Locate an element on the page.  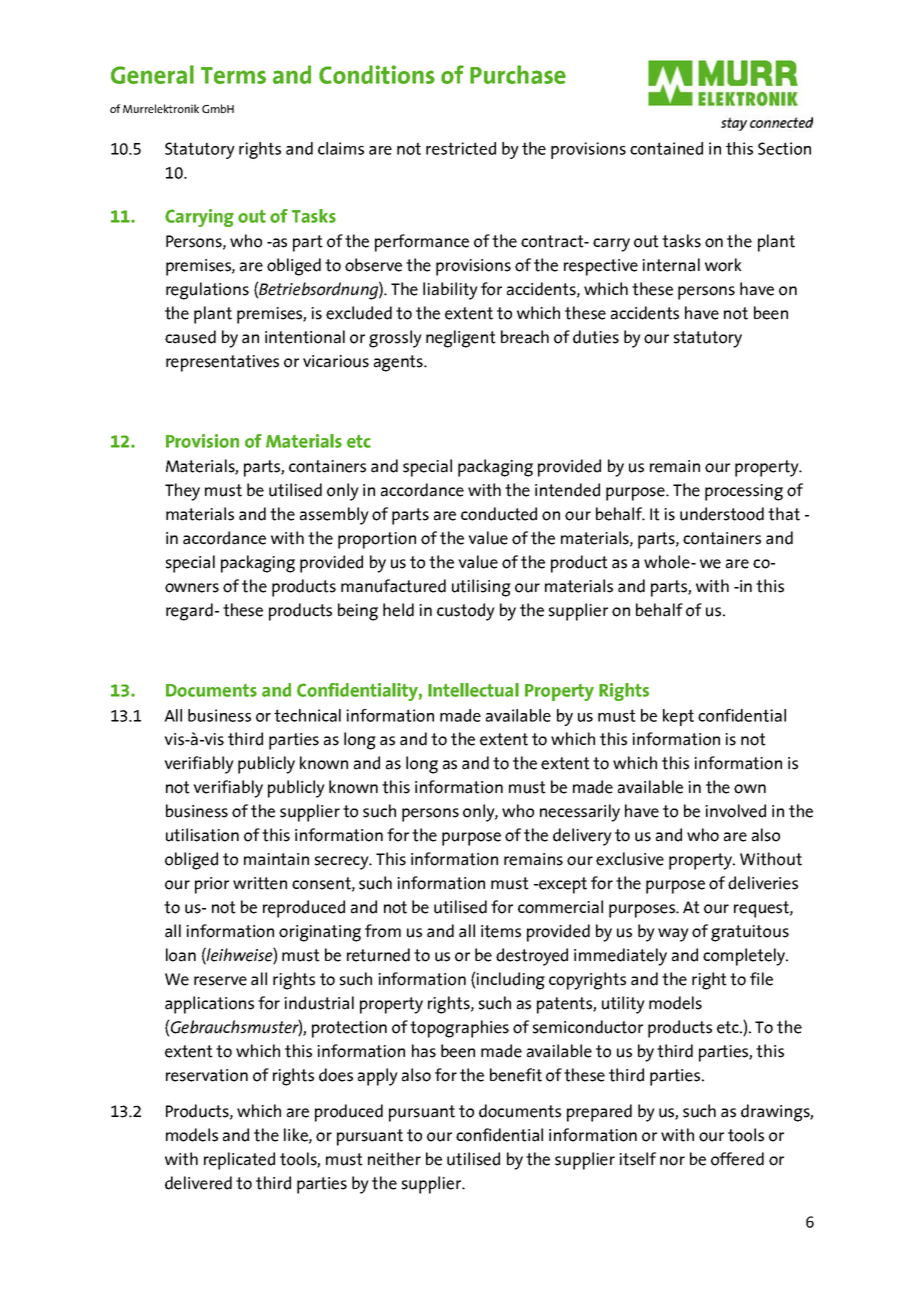
technical is located at coordinates (307, 715).
